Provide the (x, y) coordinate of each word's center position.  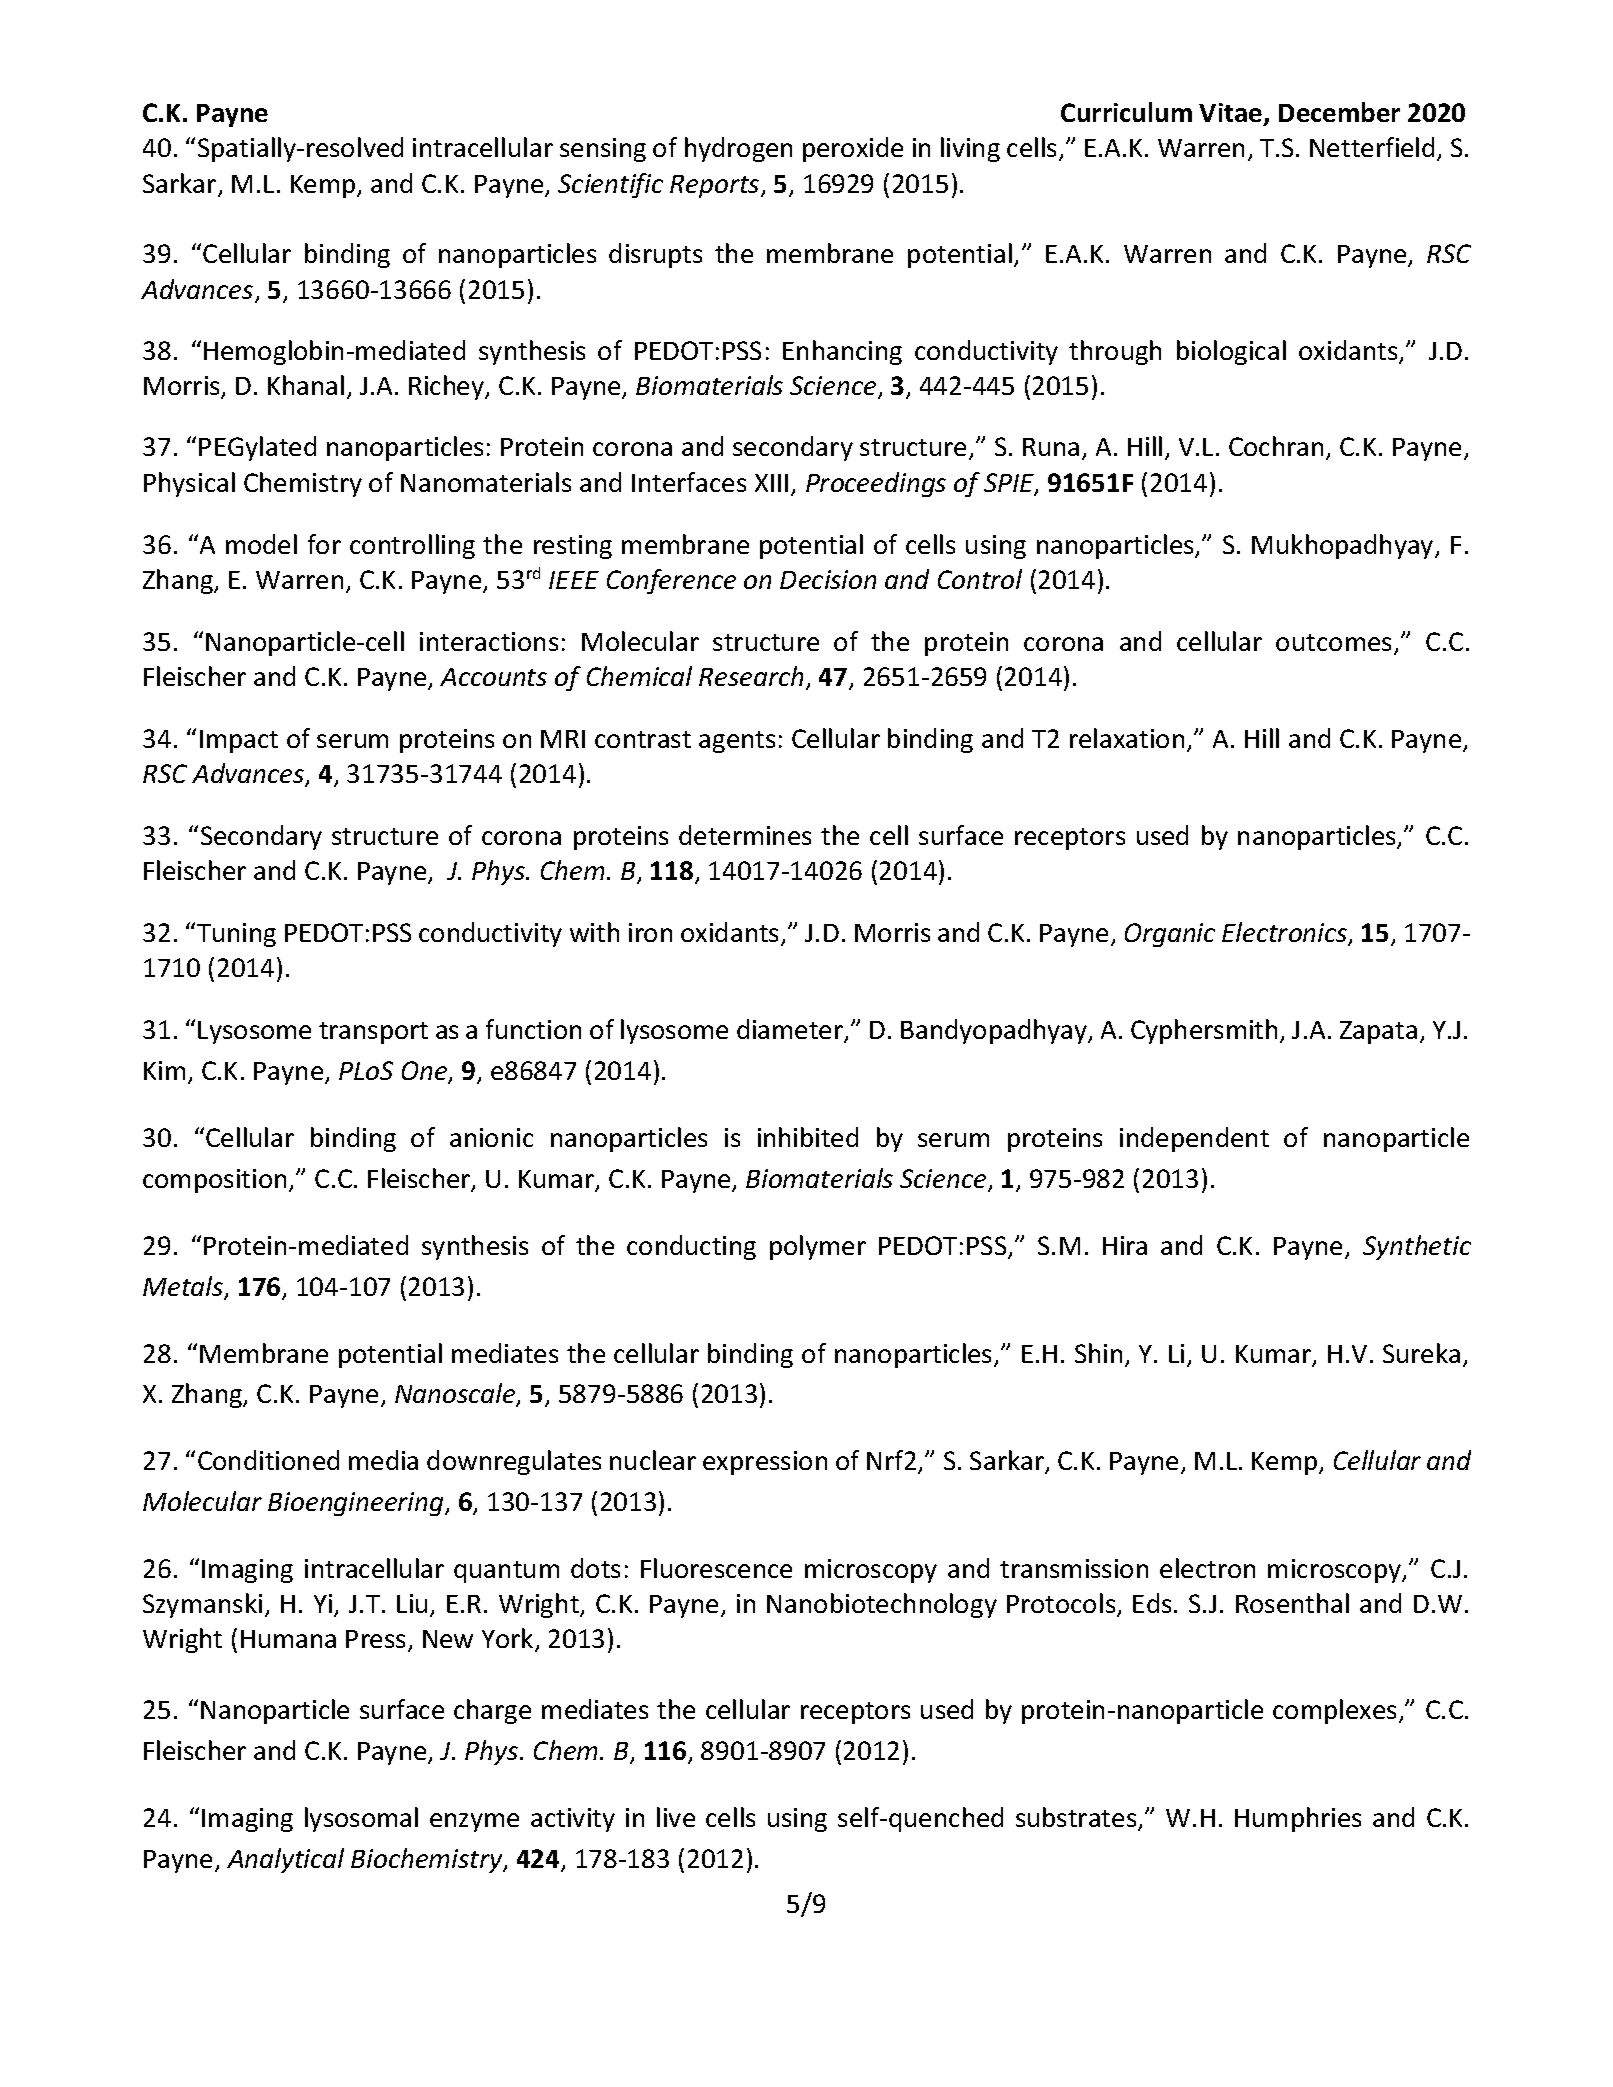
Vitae (1232, 114)
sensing (603, 150)
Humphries (1298, 1819)
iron (650, 932)
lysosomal (361, 1819)
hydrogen (738, 149)
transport (373, 1033)
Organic (1170, 935)
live (676, 1817)
